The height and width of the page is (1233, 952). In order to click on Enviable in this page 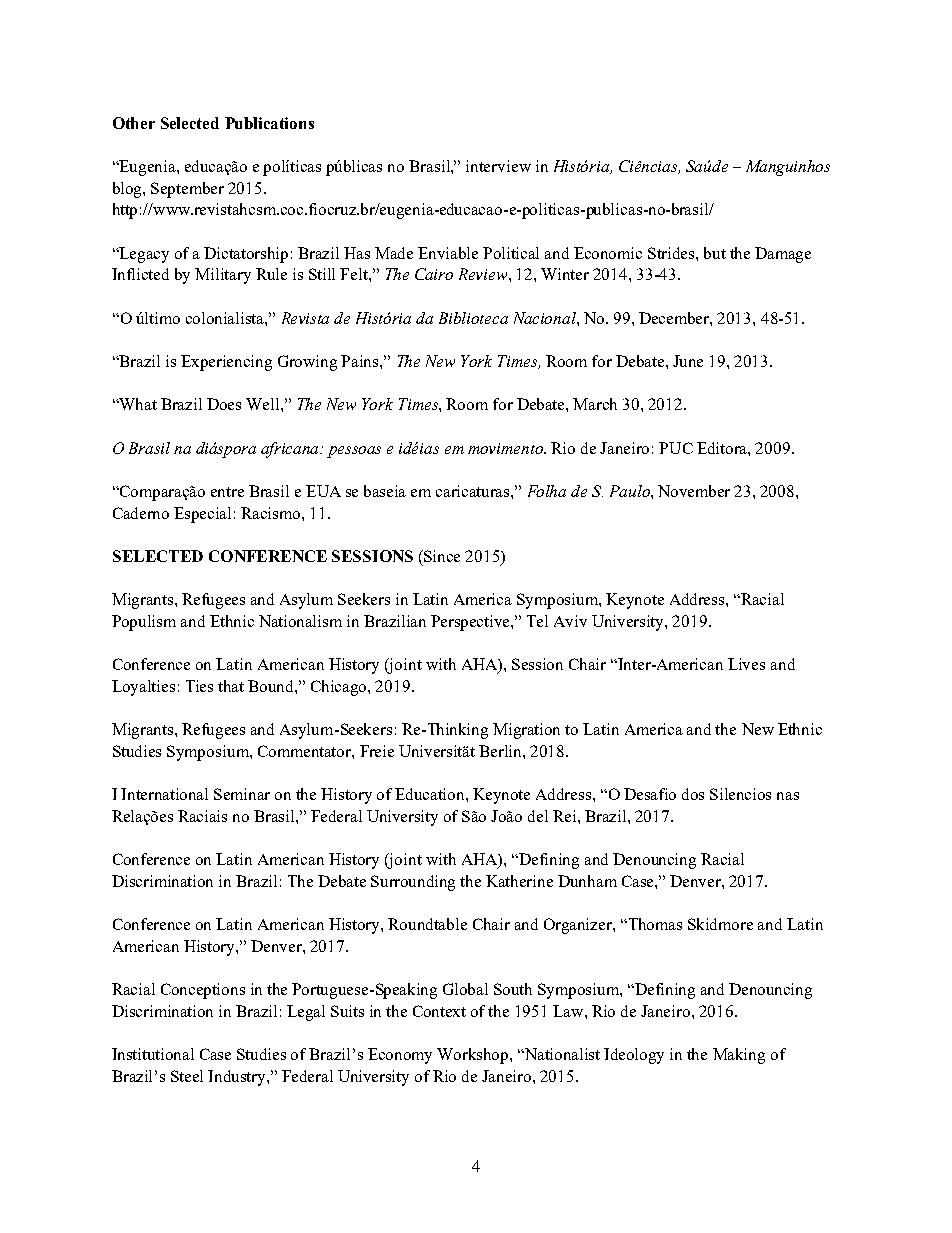, I will do `click(448, 253)`.
